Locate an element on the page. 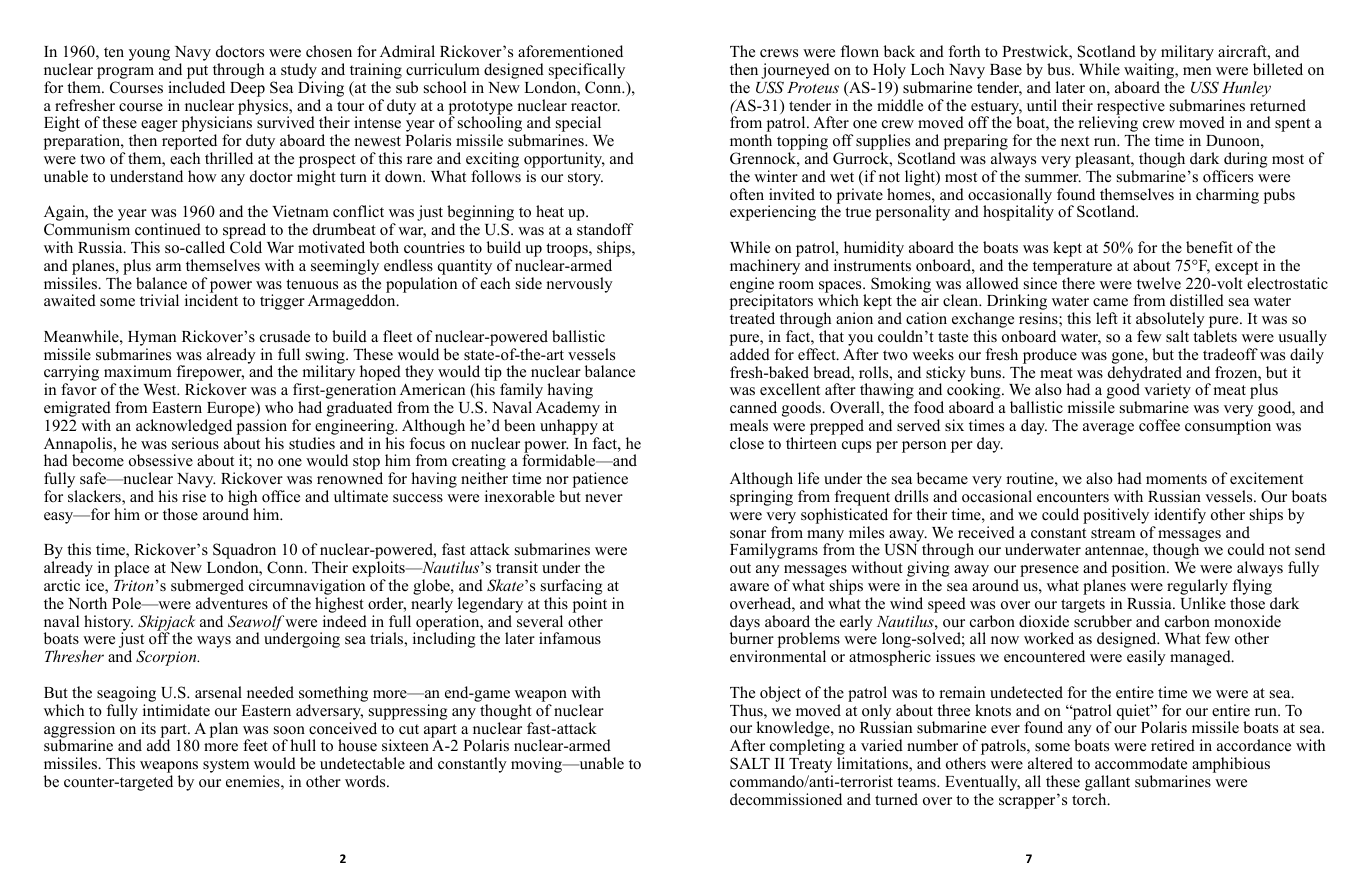  put is located at coordinates (198, 73).
